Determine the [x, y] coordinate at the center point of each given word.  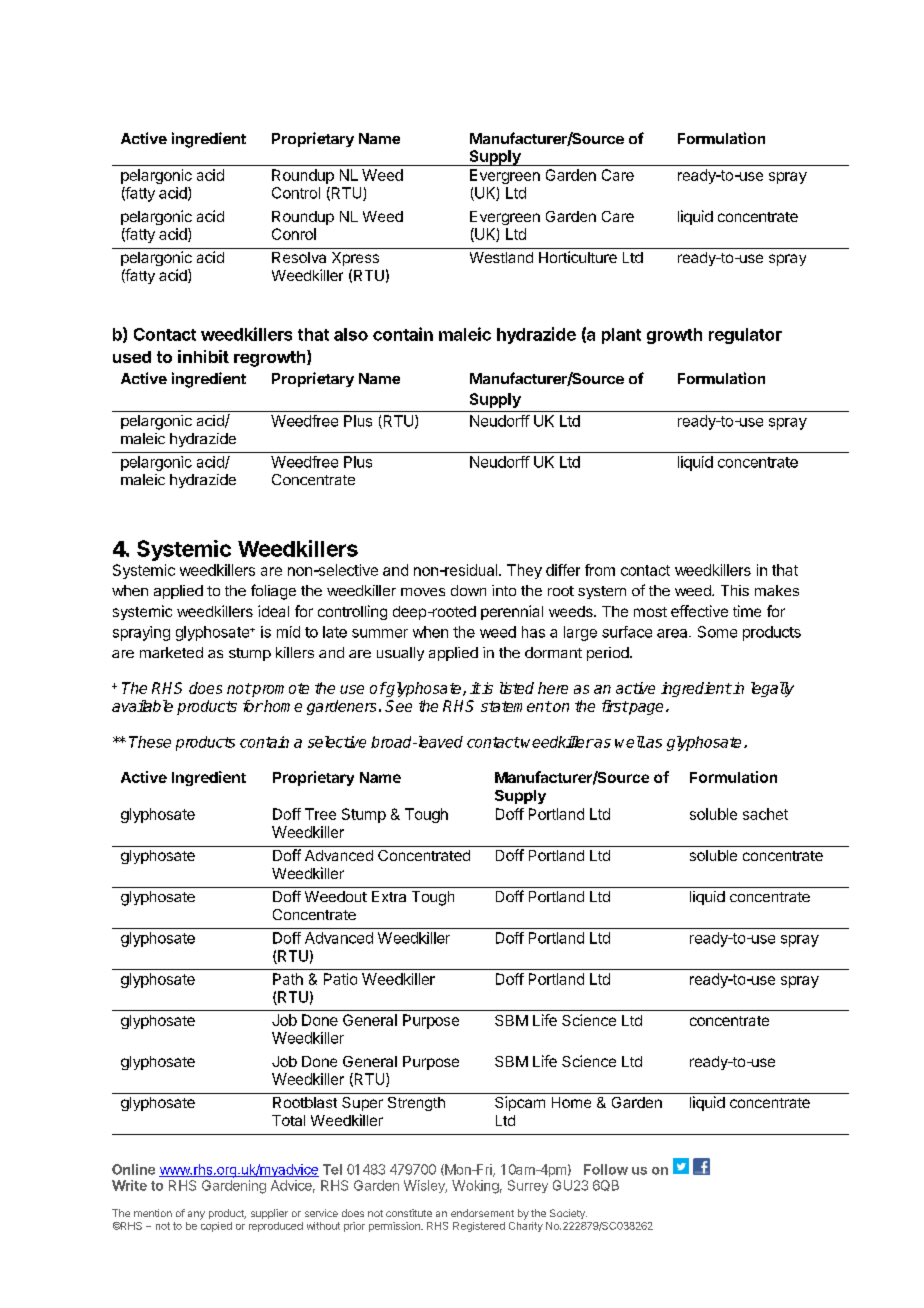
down [468, 590]
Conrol [294, 234]
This [735, 590]
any [196, 1215]
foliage [273, 592]
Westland [501, 257]
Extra [389, 896]
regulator [745, 336]
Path [288, 979]
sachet [765, 814]
